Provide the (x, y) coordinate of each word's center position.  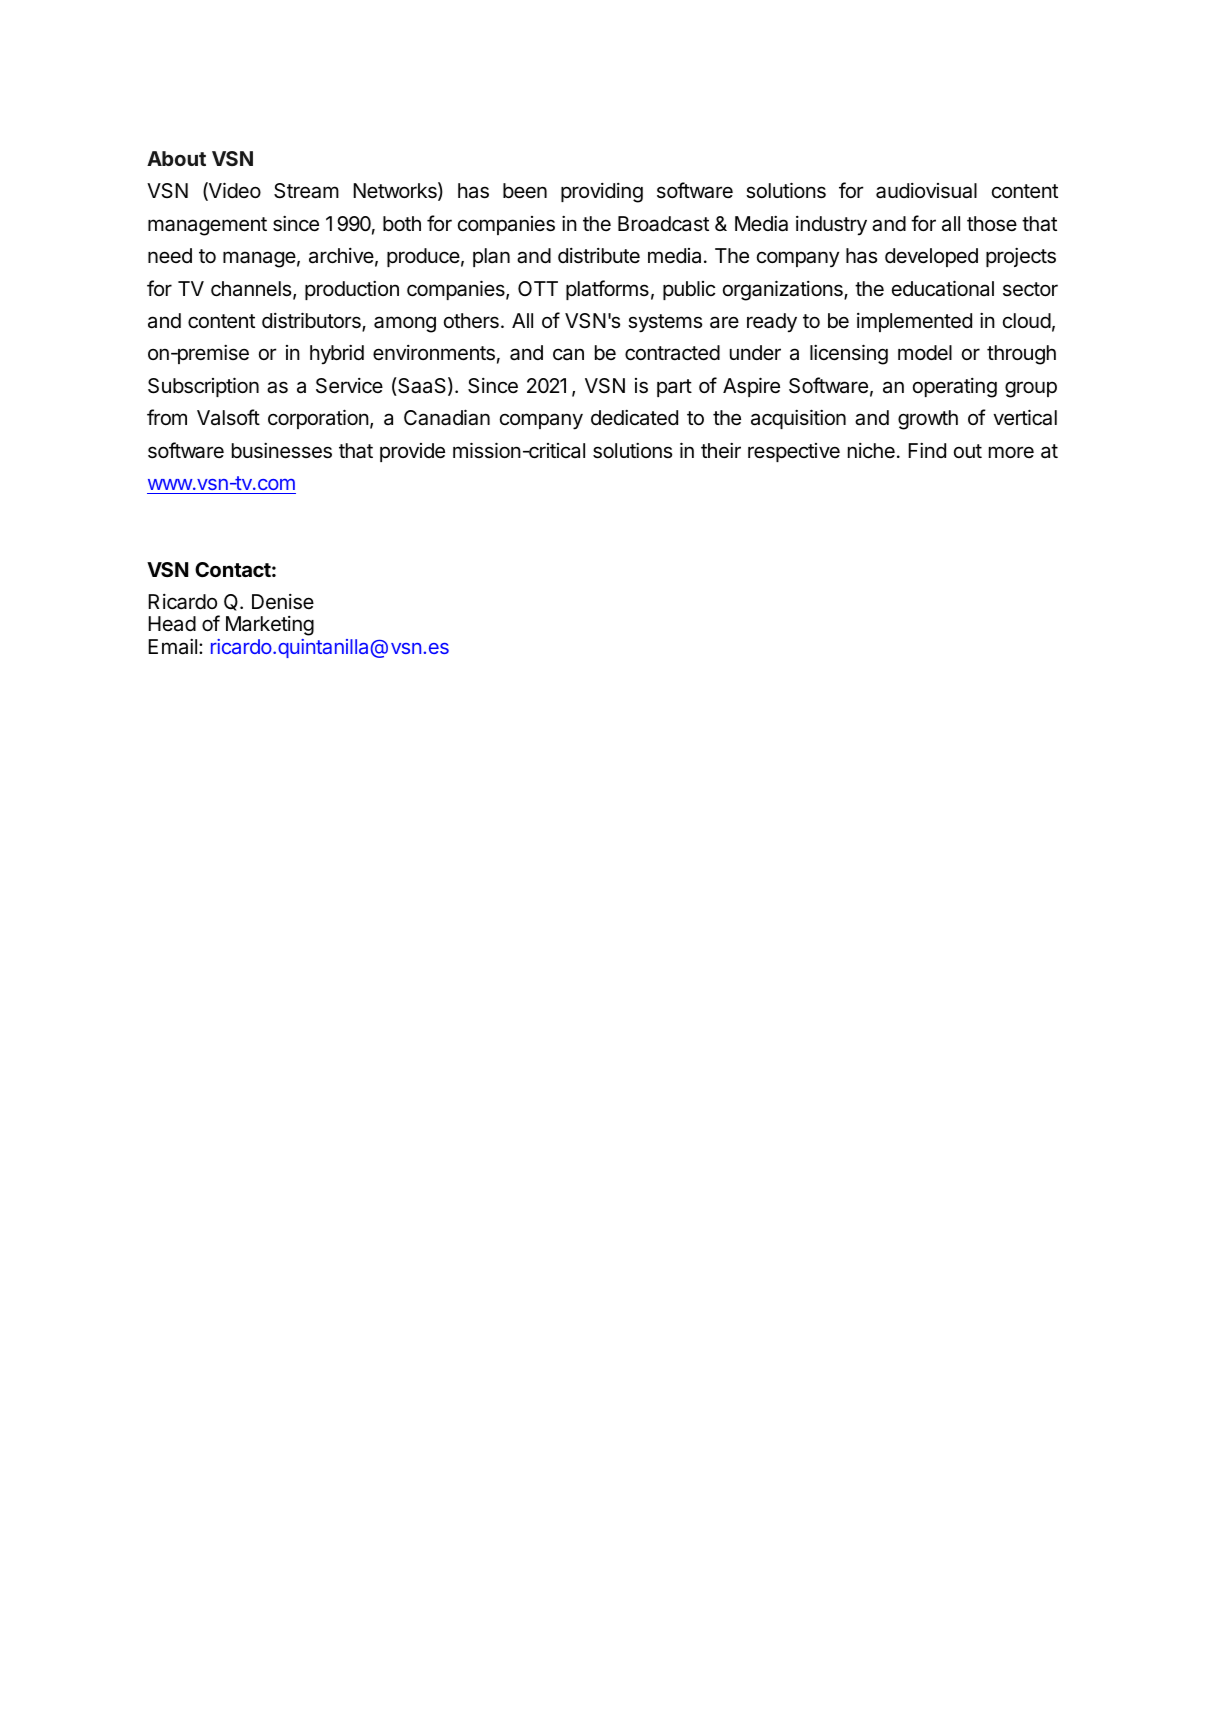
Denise (283, 602)
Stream (306, 191)
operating (955, 388)
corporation (318, 419)
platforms (607, 290)
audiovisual (926, 191)
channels (252, 290)
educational (943, 288)
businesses (282, 451)
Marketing (270, 626)
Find (927, 450)
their (721, 451)
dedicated (634, 418)
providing (602, 193)
